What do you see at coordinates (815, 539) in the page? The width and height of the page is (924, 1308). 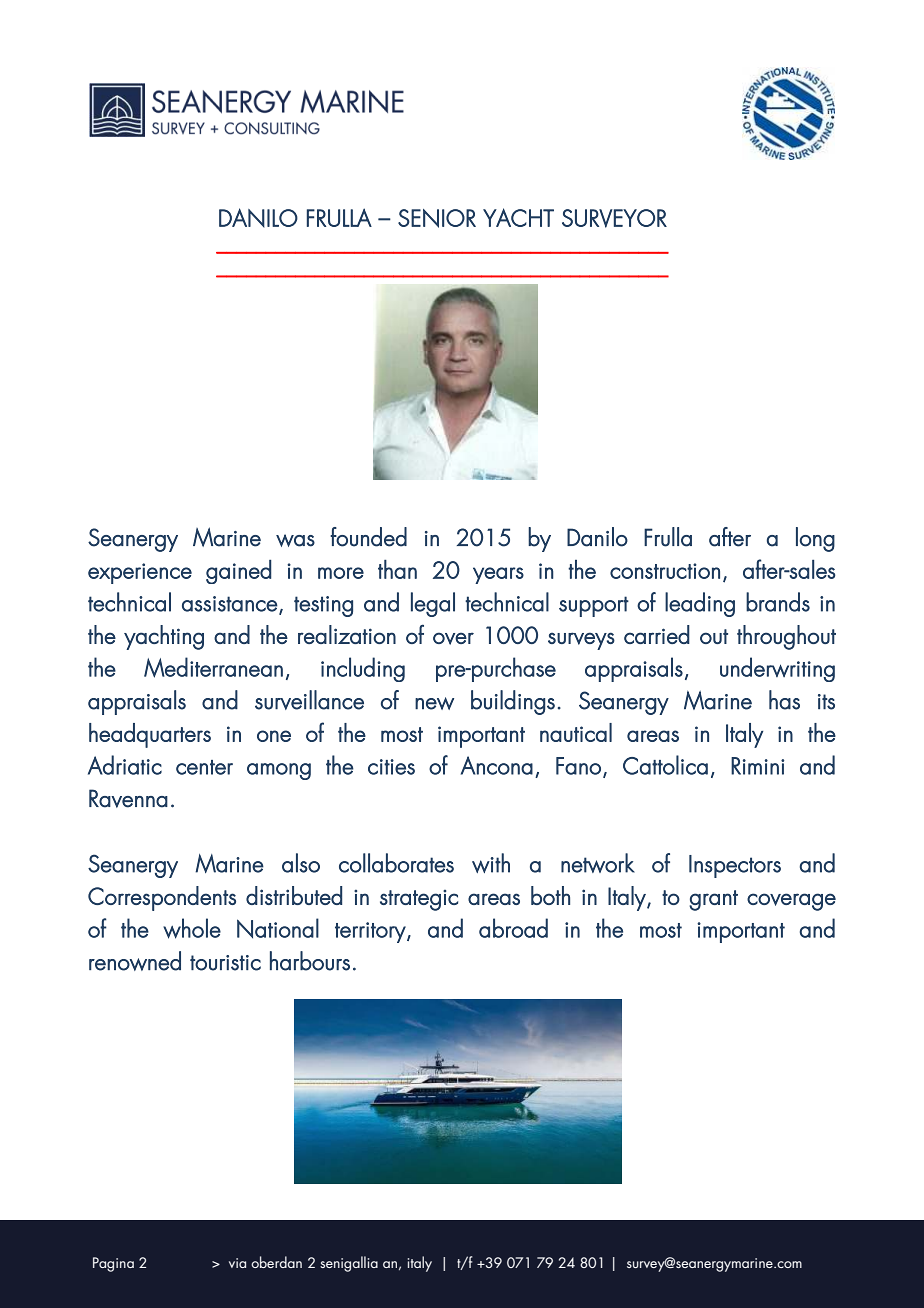 I see `long` at bounding box center [815, 539].
